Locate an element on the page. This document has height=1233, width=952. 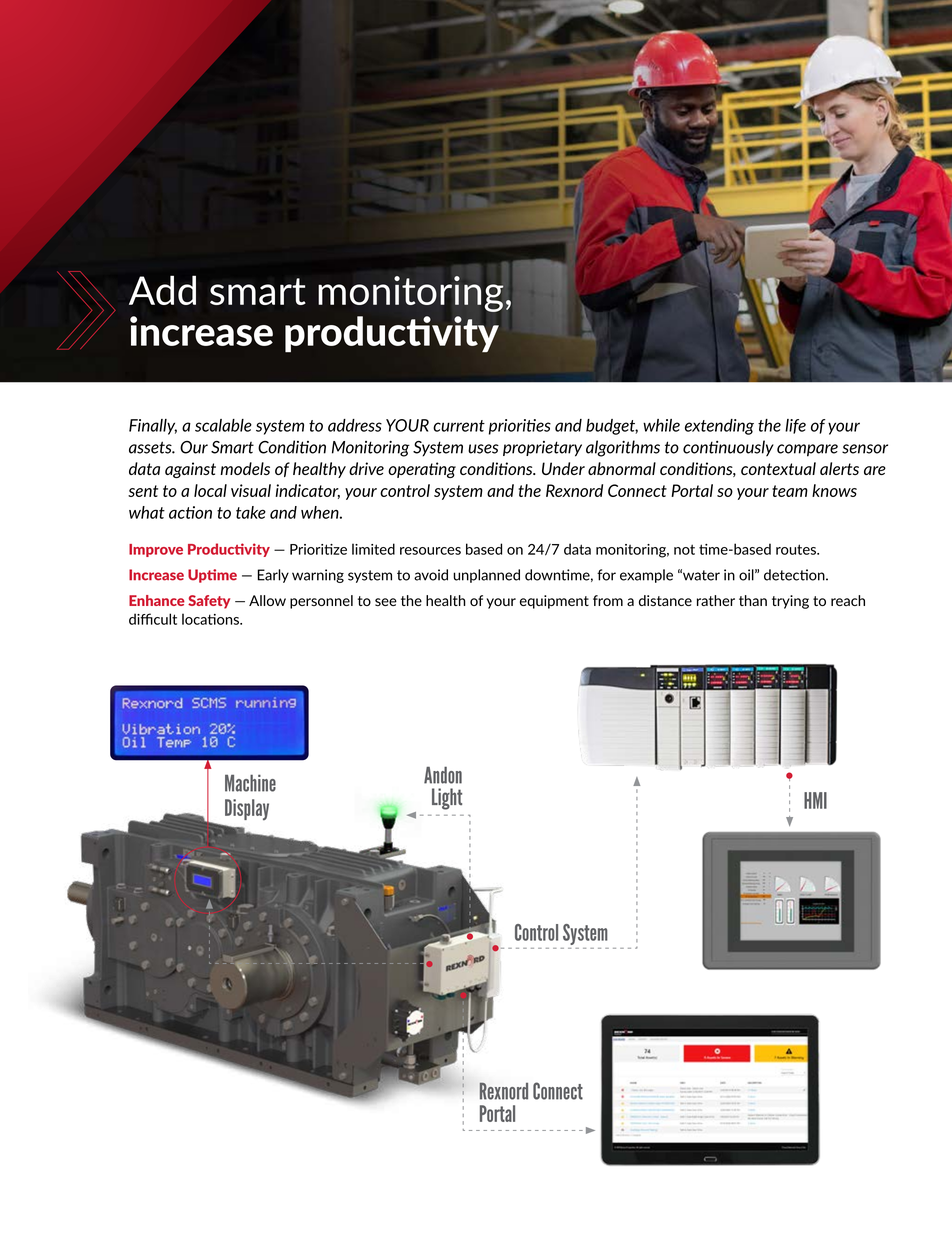
scalable is located at coordinates (223, 425).
